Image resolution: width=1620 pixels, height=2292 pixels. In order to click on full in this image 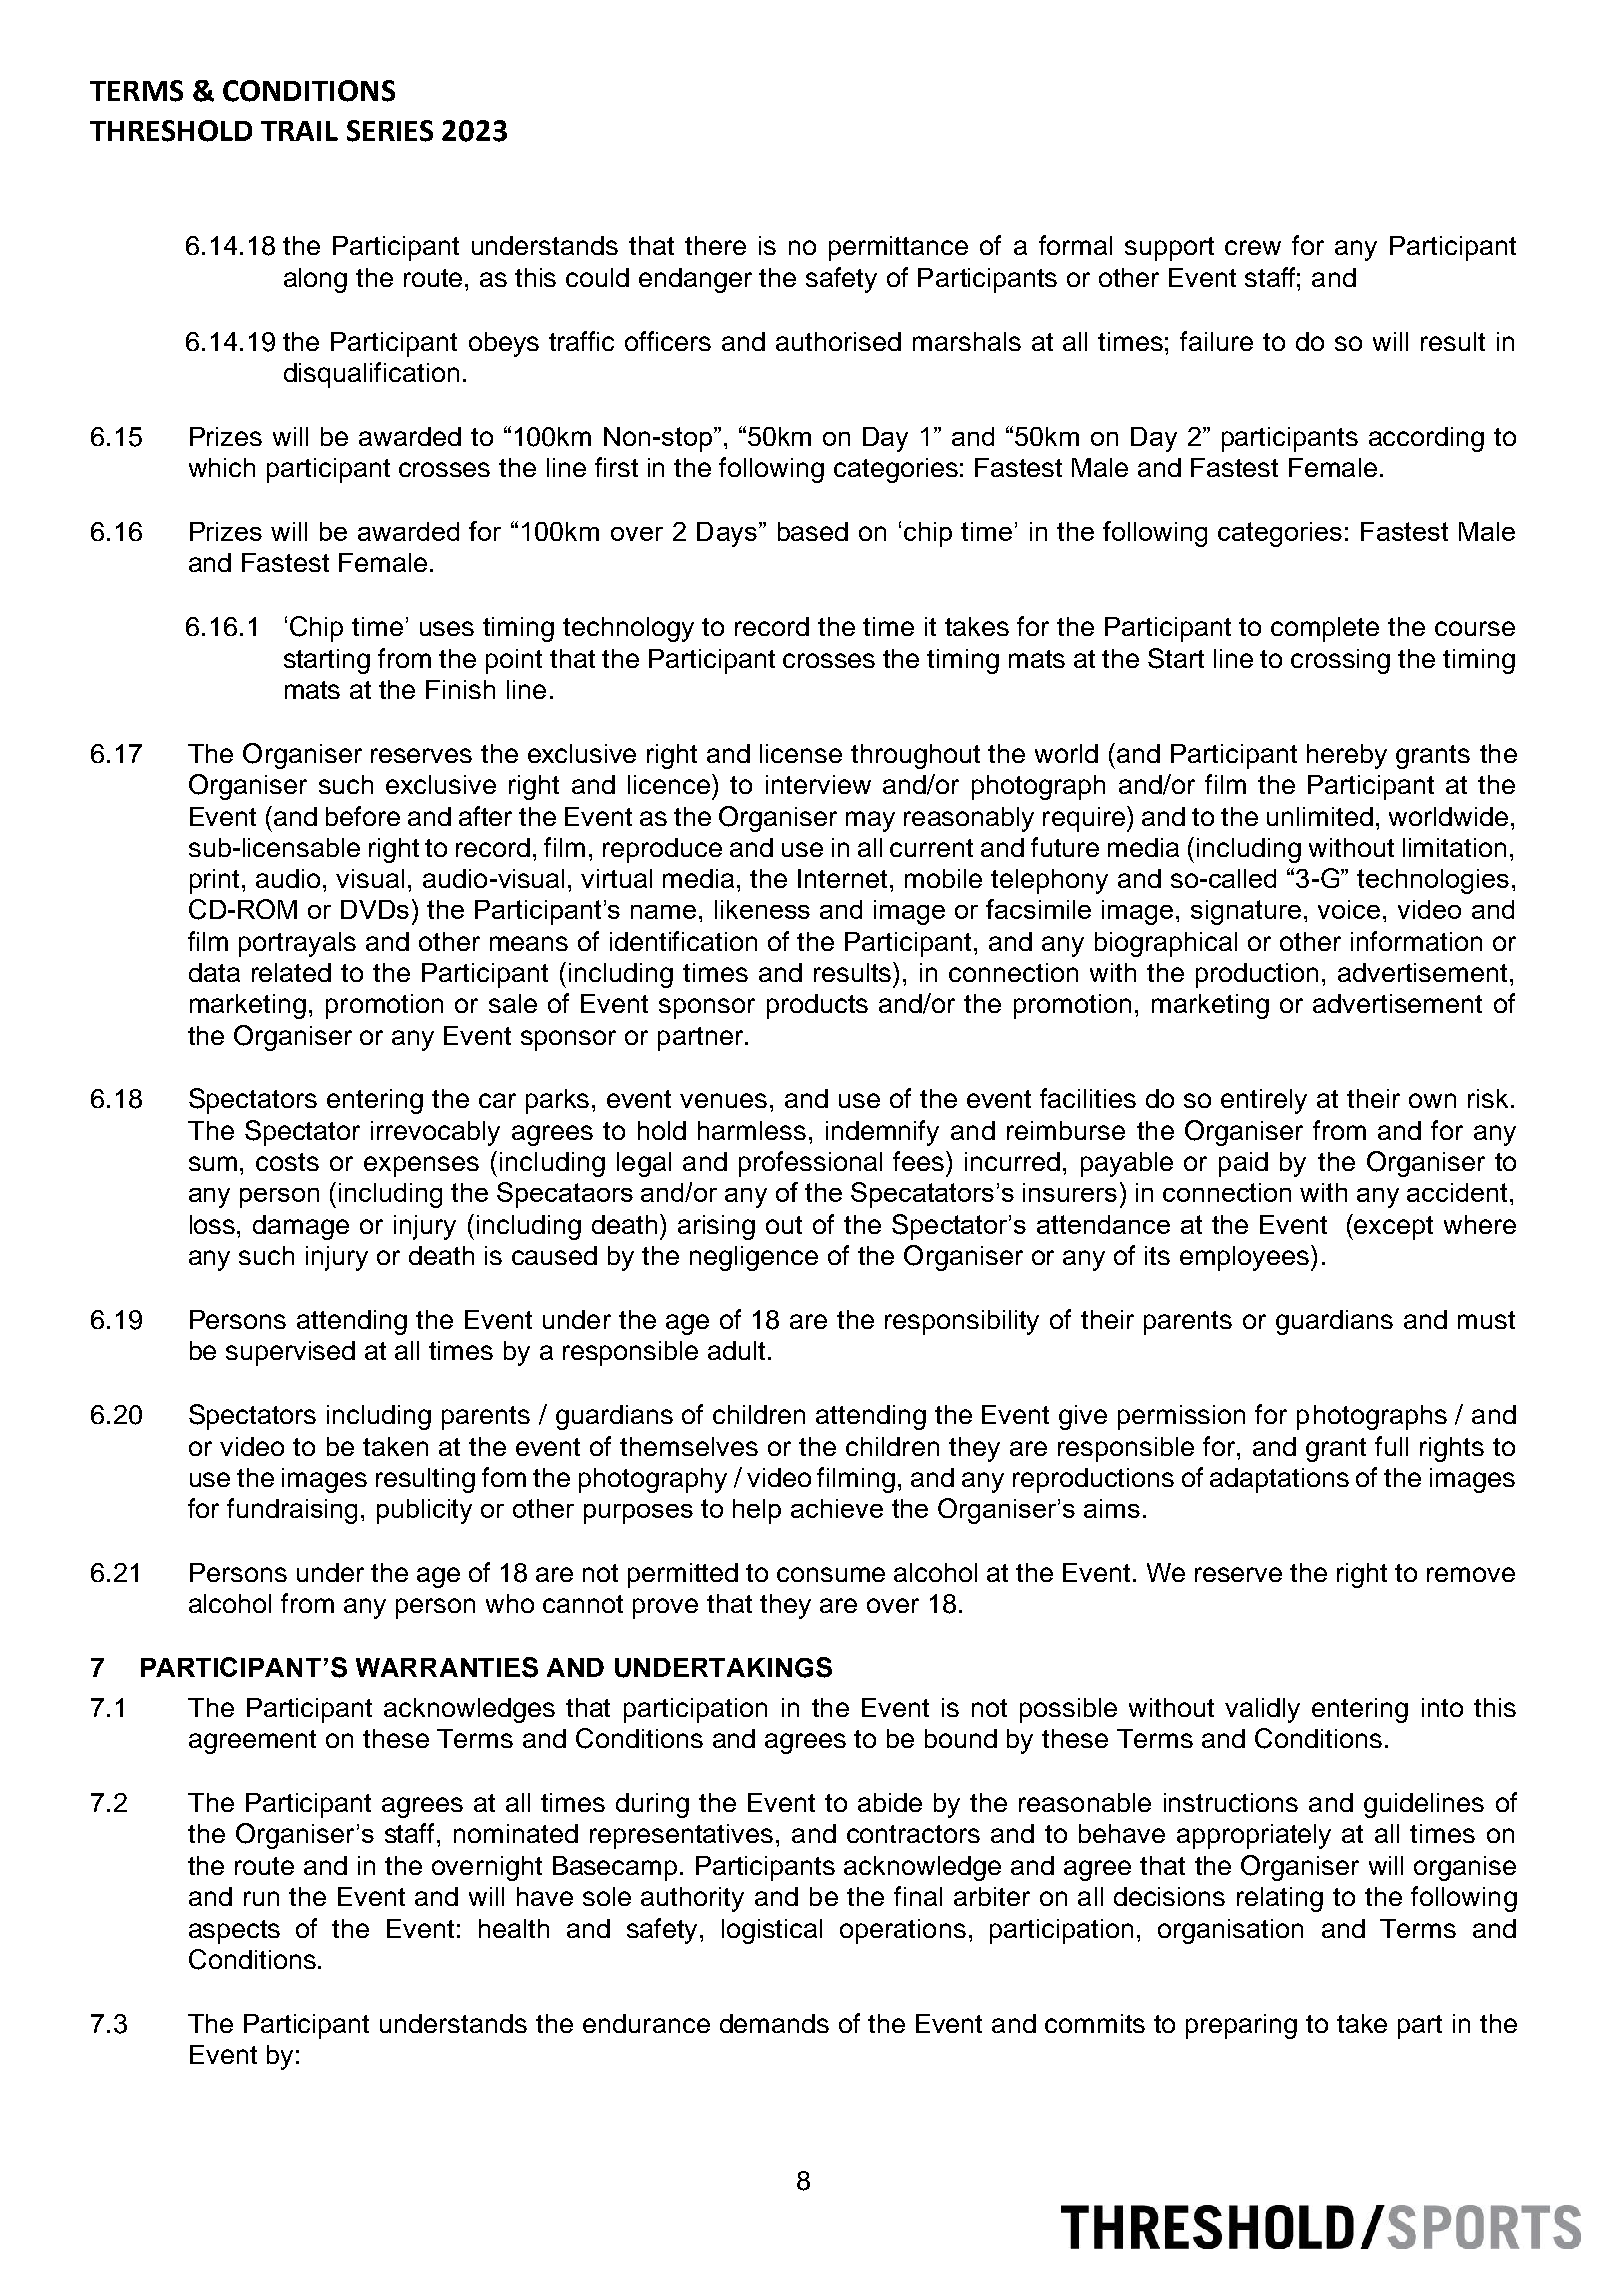, I will do `click(1391, 1446)`.
